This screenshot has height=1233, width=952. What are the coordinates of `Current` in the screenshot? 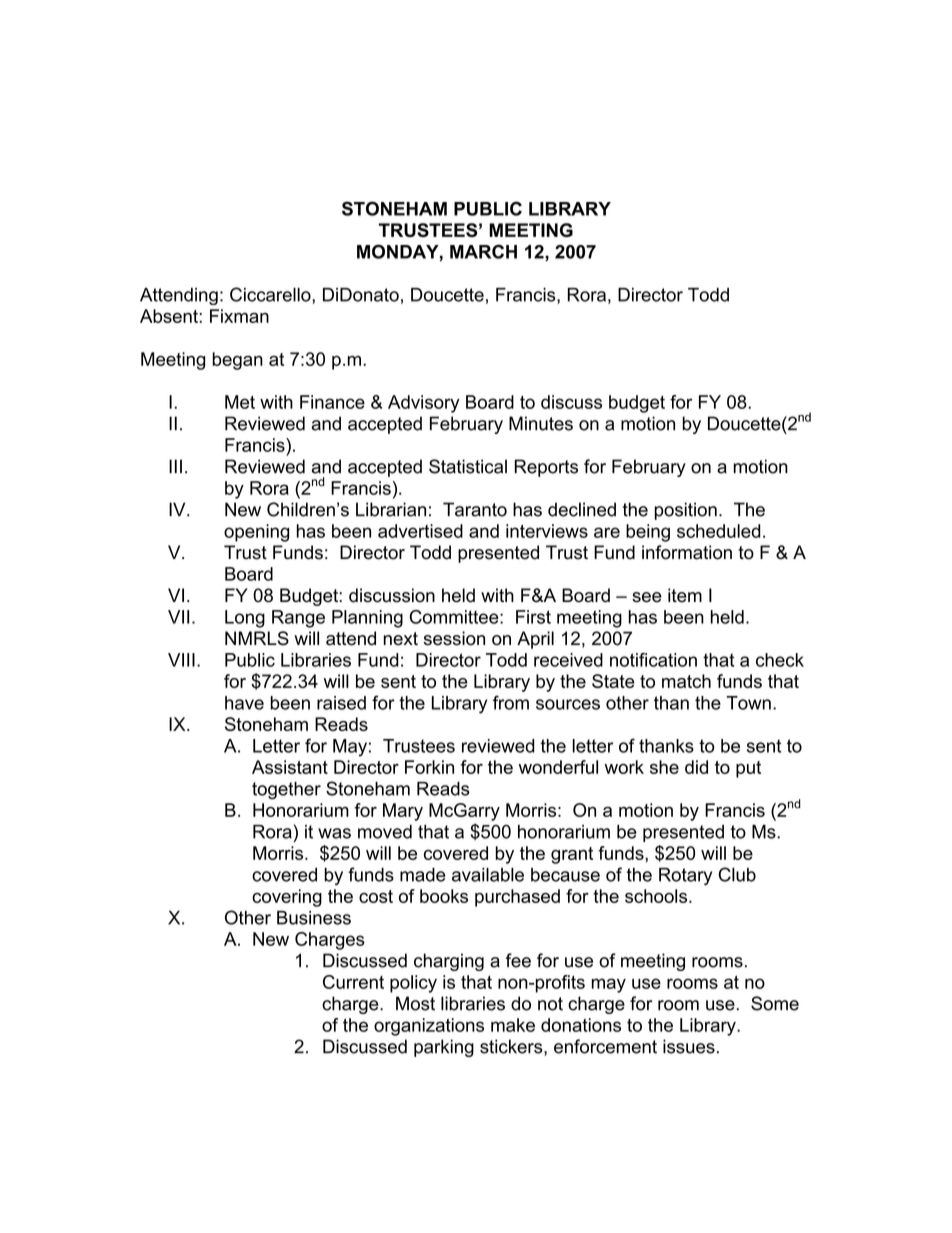 It's located at (353, 982).
